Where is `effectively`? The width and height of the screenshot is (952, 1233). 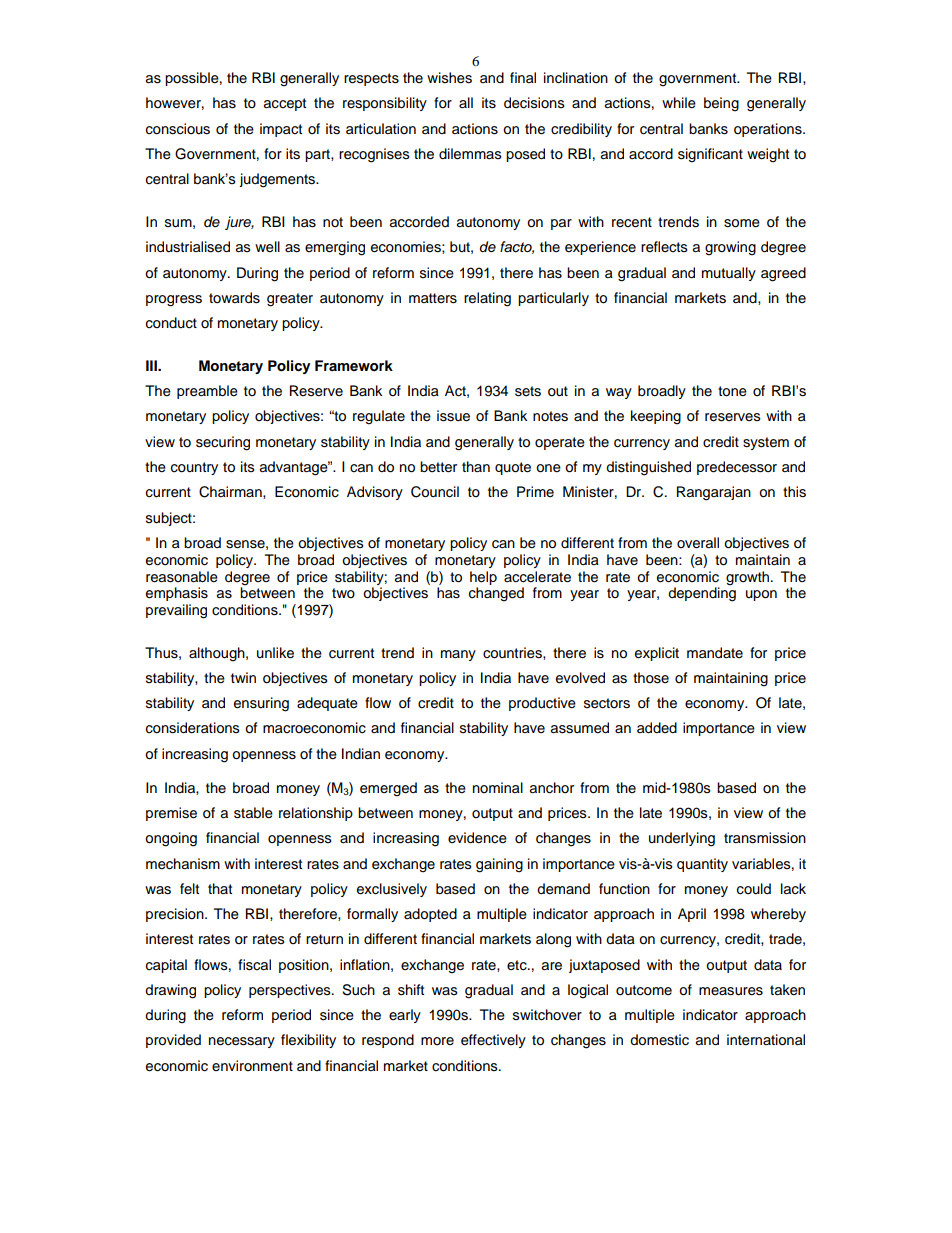
effectively is located at coordinates (493, 1041).
